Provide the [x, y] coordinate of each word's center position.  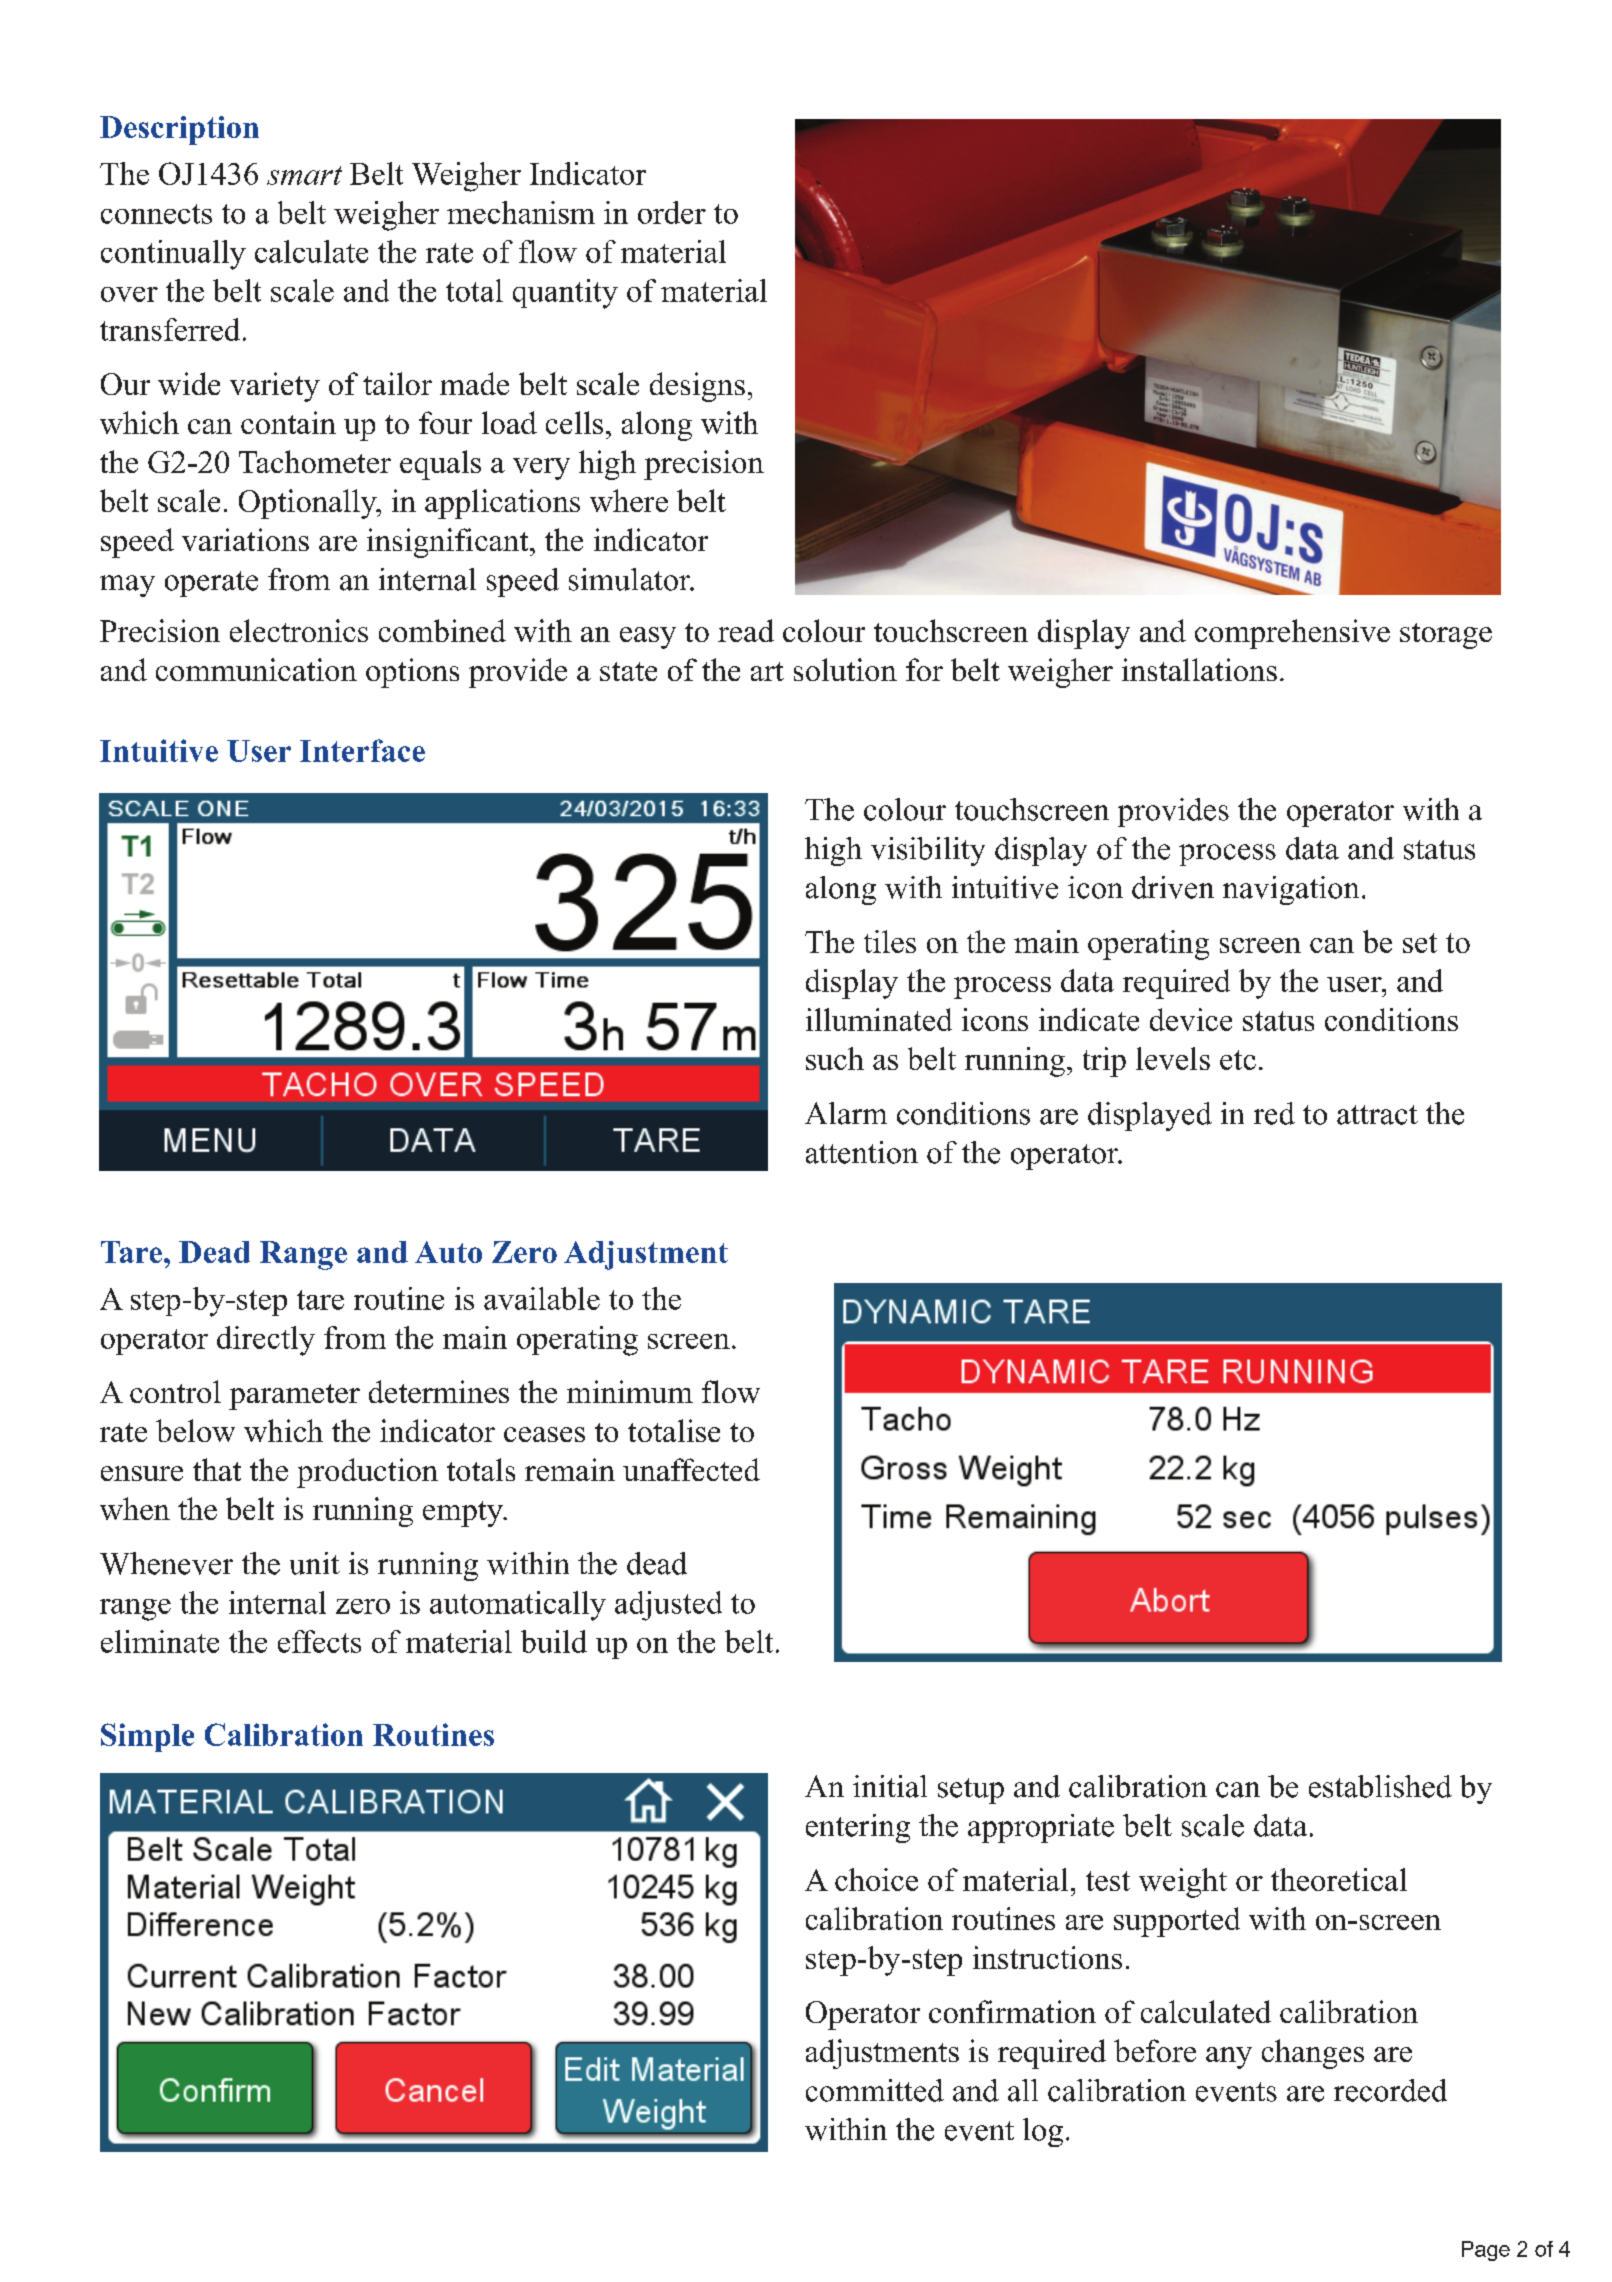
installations [1199, 669]
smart [304, 175]
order [672, 212]
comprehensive [1292, 634]
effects [319, 1641]
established [1380, 1786]
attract [1377, 1115]
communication [256, 669]
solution [845, 669]
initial [890, 1786]
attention [862, 1152]
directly [266, 1341]
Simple [147, 1737]
